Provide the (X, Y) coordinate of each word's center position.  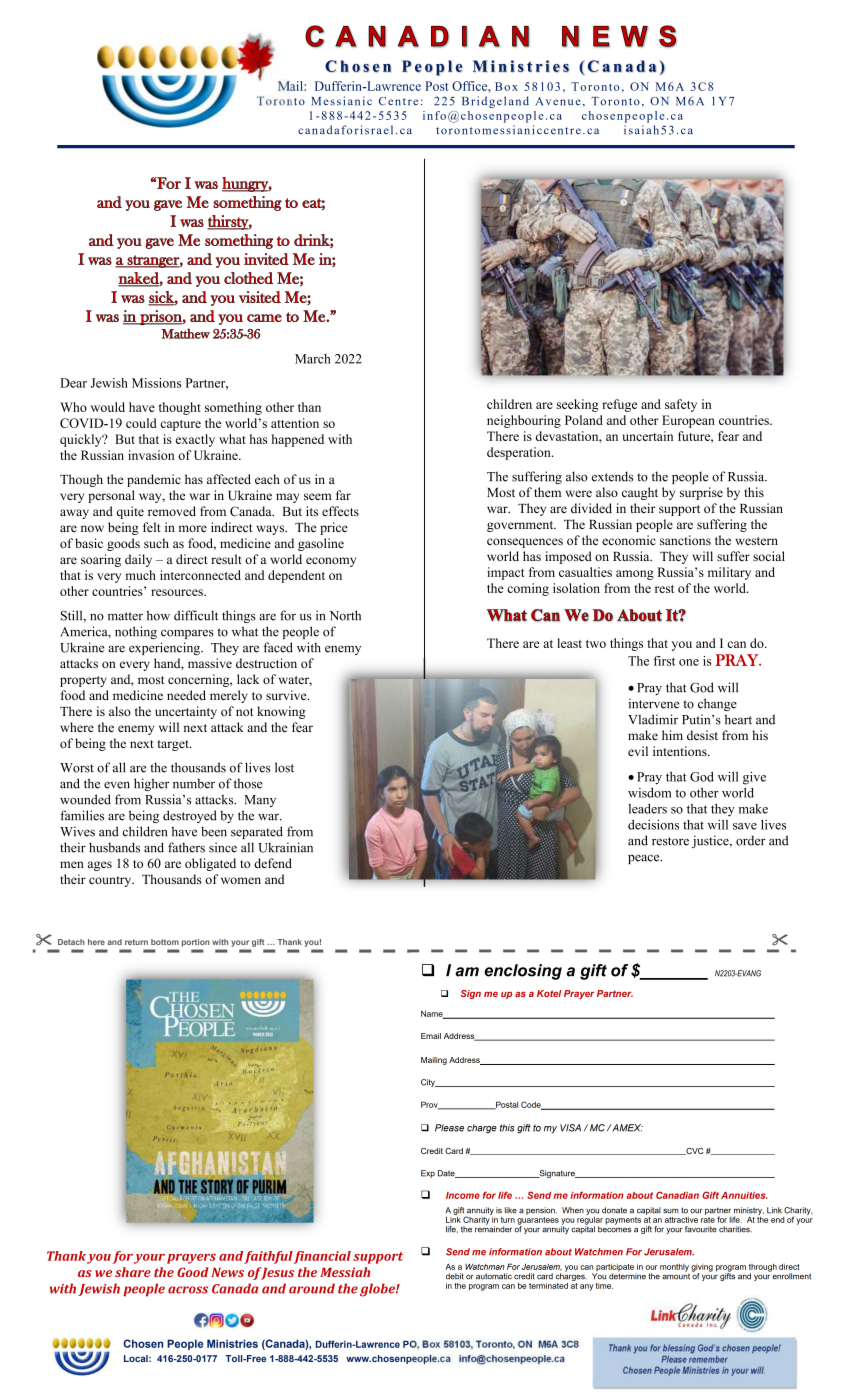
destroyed (190, 816)
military (729, 573)
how (158, 615)
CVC (694, 1151)
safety (681, 405)
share (133, 1272)
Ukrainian (285, 847)
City (429, 1083)
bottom (165, 942)
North (345, 615)
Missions (156, 383)
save (745, 826)
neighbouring (524, 421)
